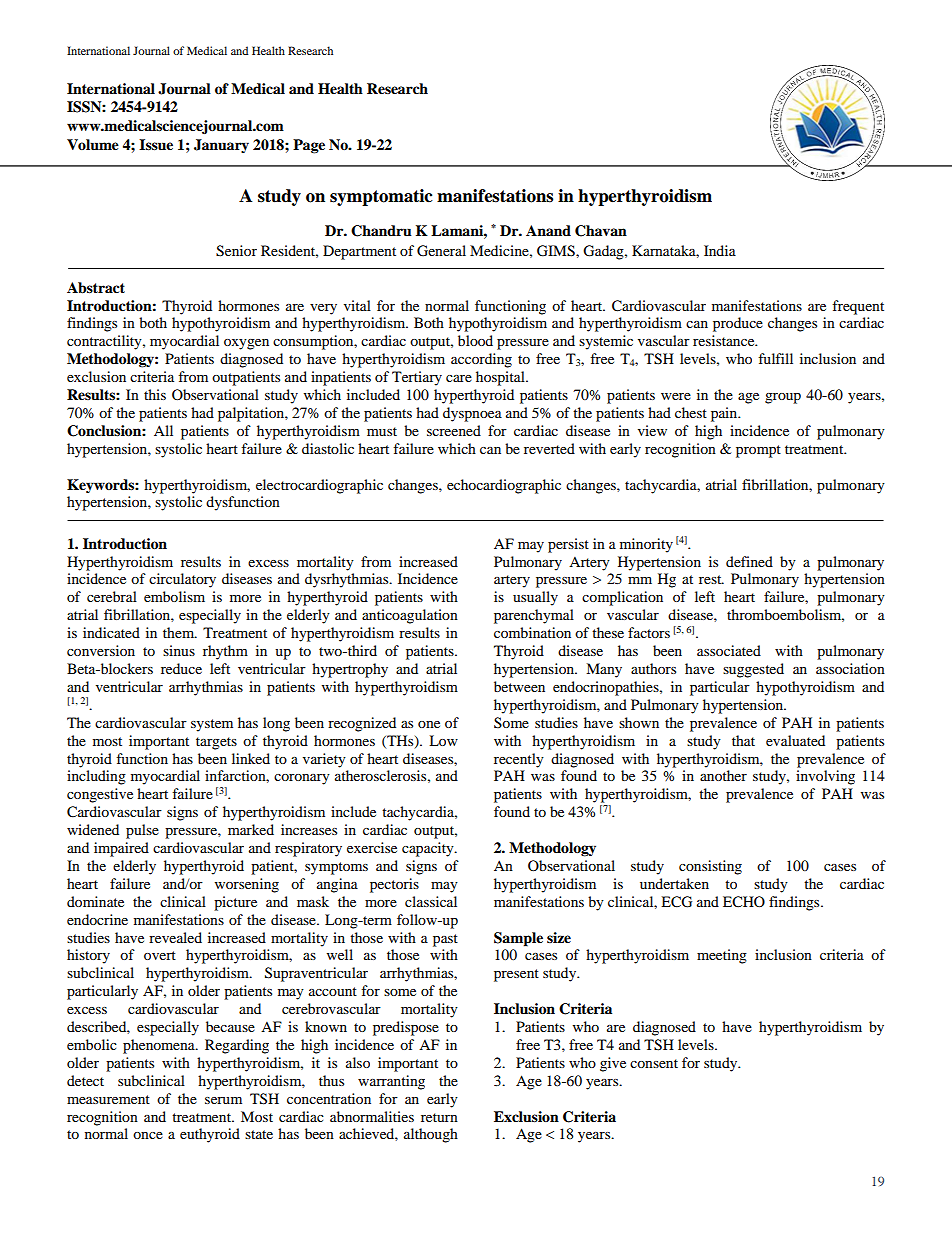 This image has height=1233, width=952. What do you see at coordinates (156, 145) in the image?
I see `Issue` at bounding box center [156, 145].
